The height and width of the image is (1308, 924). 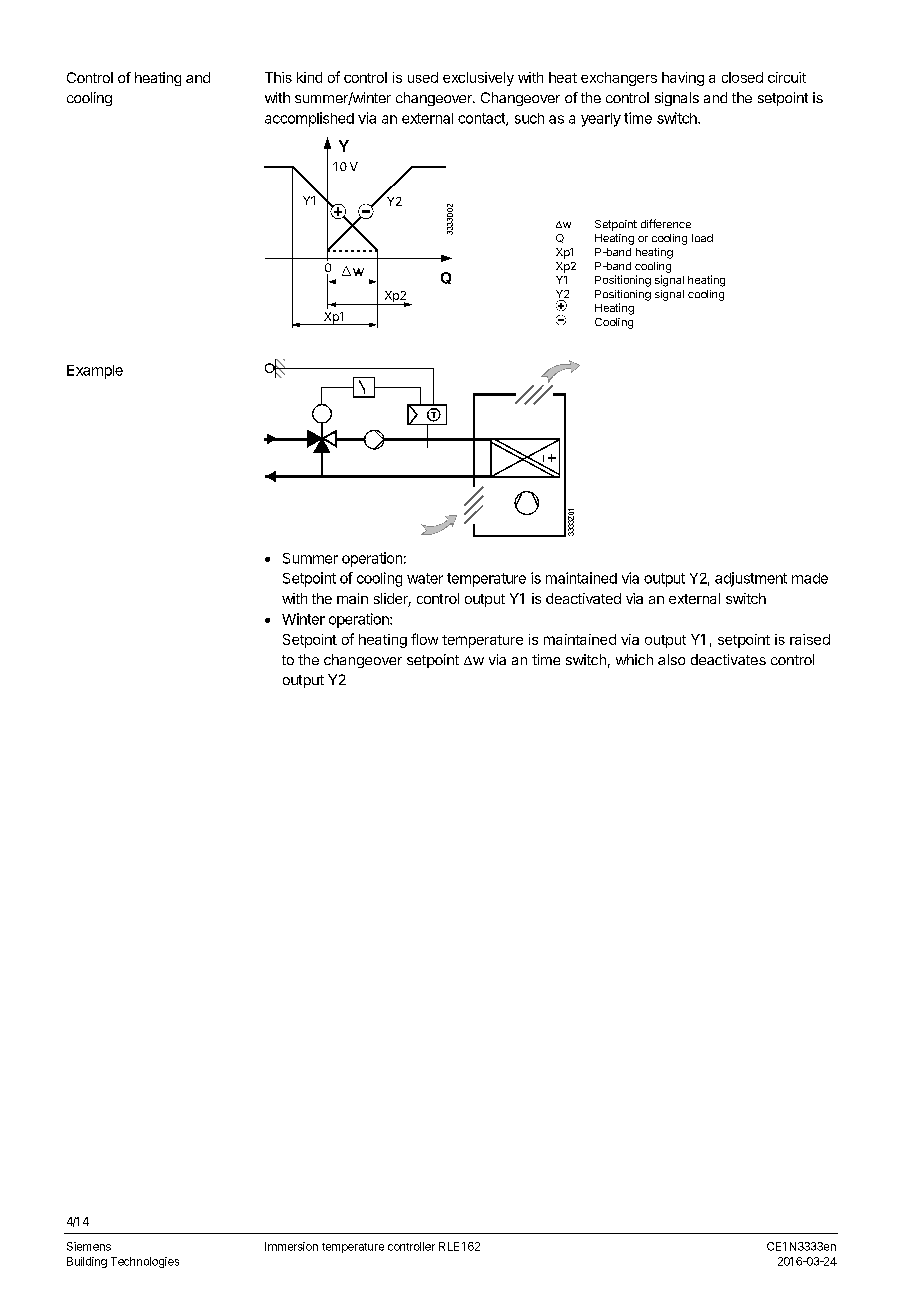 I want to click on Siemens, so click(x=89, y=1246).
